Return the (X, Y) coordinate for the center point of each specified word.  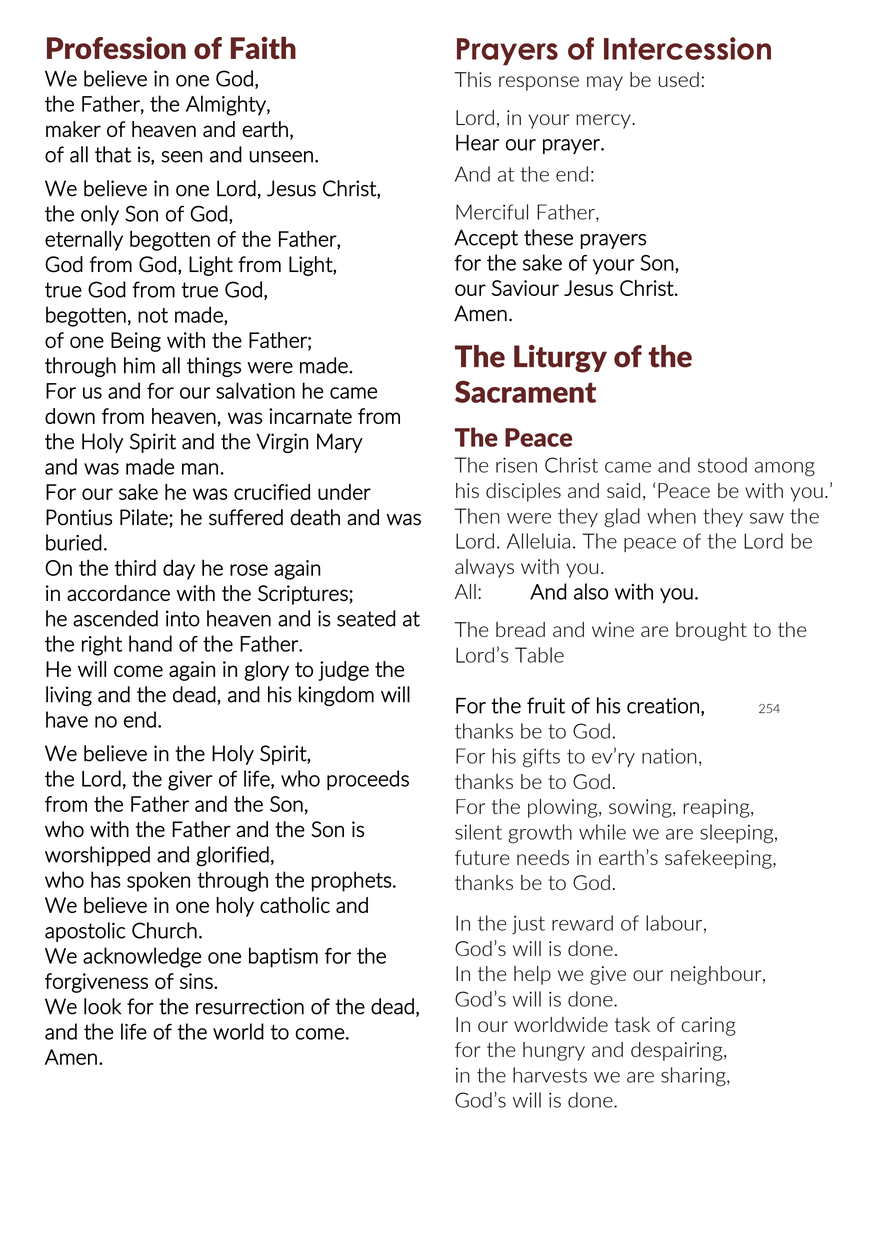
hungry (554, 1051)
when (671, 516)
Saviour (525, 288)
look (103, 1006)
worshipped (97, 856)
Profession (116, 47)
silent (478, 832)
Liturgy (560, 359)
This (473, 79)
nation (669, 756)
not (153, 315)
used (679, 79)
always (484, 568)
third (135, 567)
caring (709, 1026)
